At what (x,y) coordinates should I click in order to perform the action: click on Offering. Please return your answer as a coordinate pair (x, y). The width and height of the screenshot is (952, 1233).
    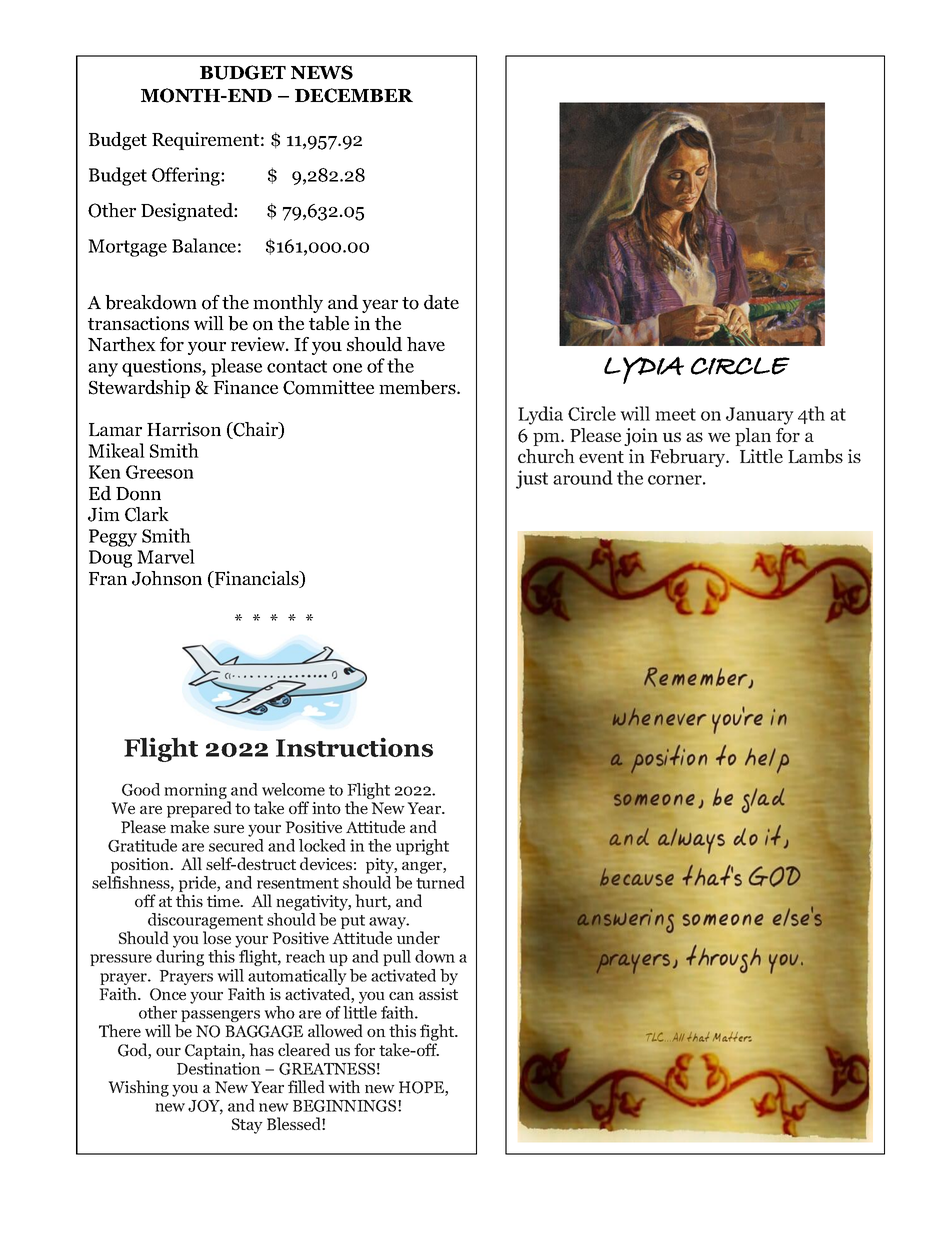
    Looking at the image, I should click on (187, 176).
